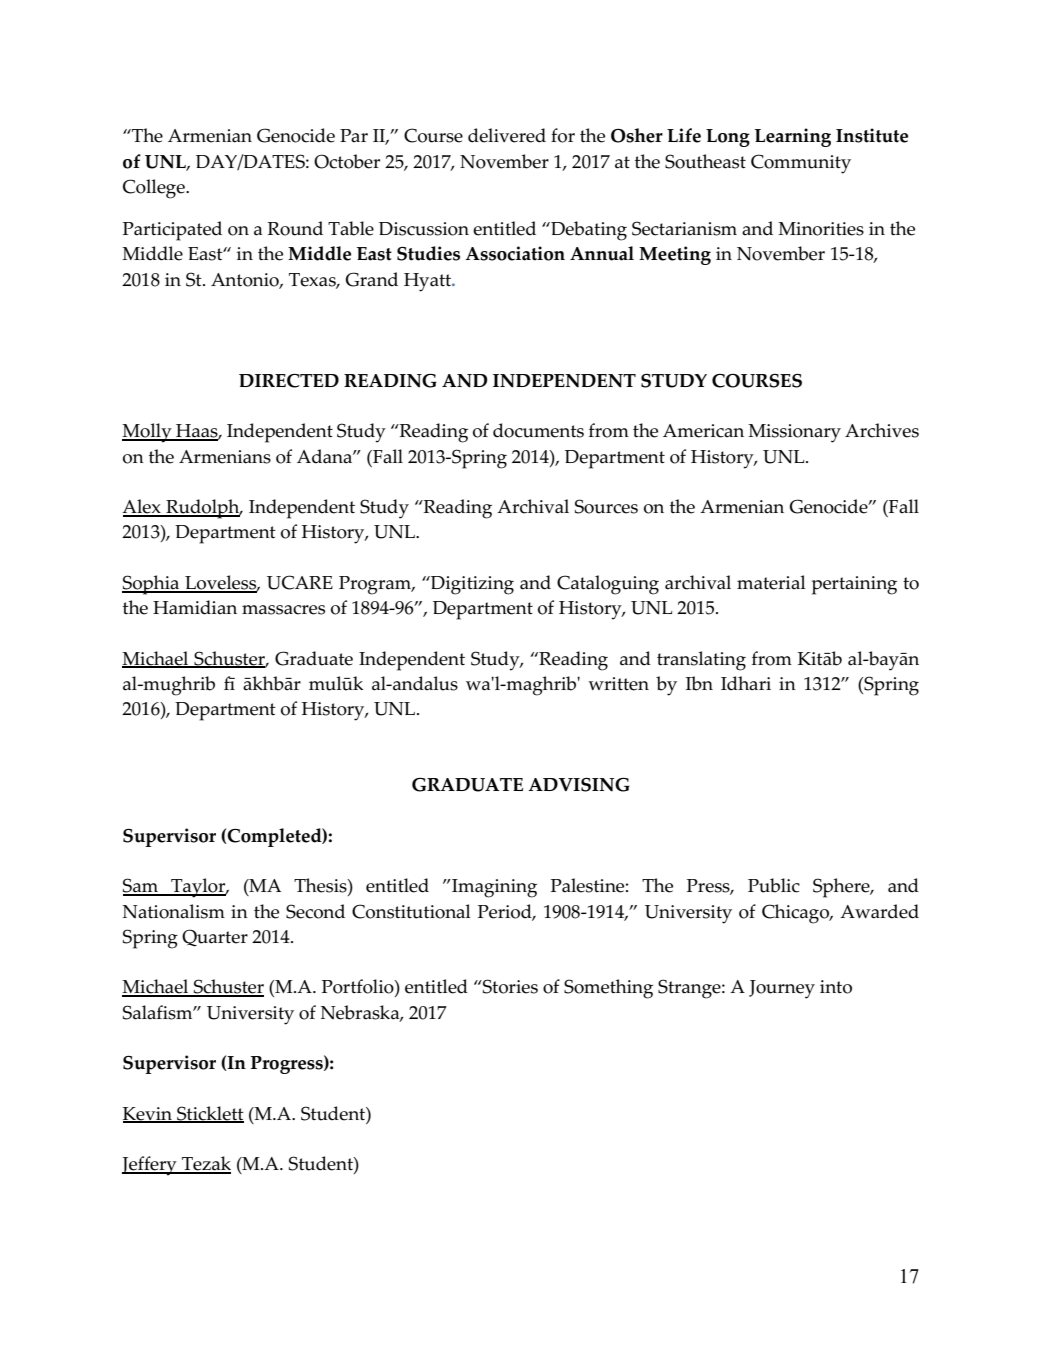 Image resolution: width=1042 pixels, height=1349 pixels. Describe the element at coordinates (774, 885) in the screenshot. I see `Public` at that location.
